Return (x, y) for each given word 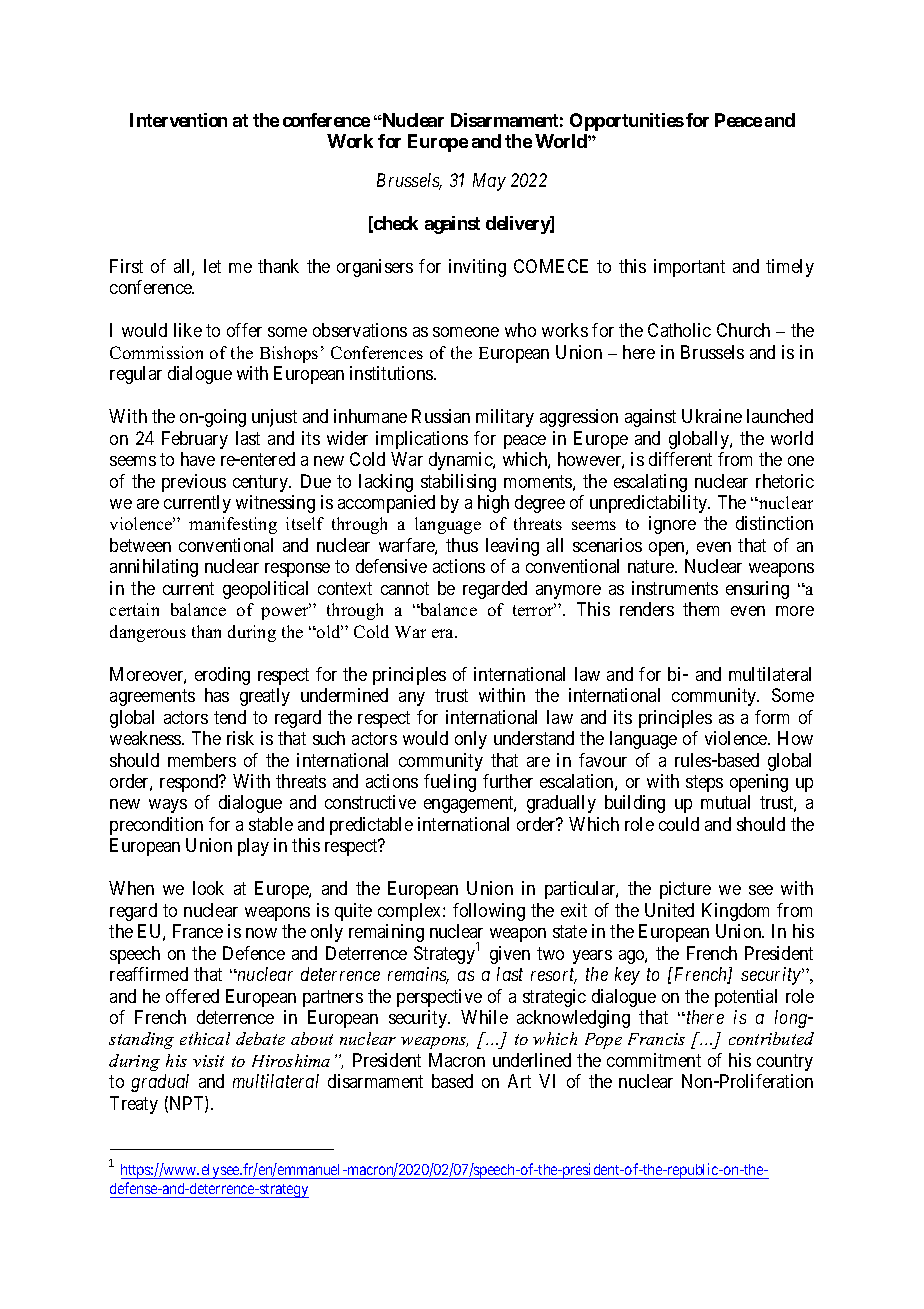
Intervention (178, 120)
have (198, 459)
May (489, 182)
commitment (654, 1060)
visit (208, 1061)
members (202, 760)
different (680, 459)
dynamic (461, 461)
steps (704, 783)
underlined (532, 1060)
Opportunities (627, 122)
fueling (450, 783)
